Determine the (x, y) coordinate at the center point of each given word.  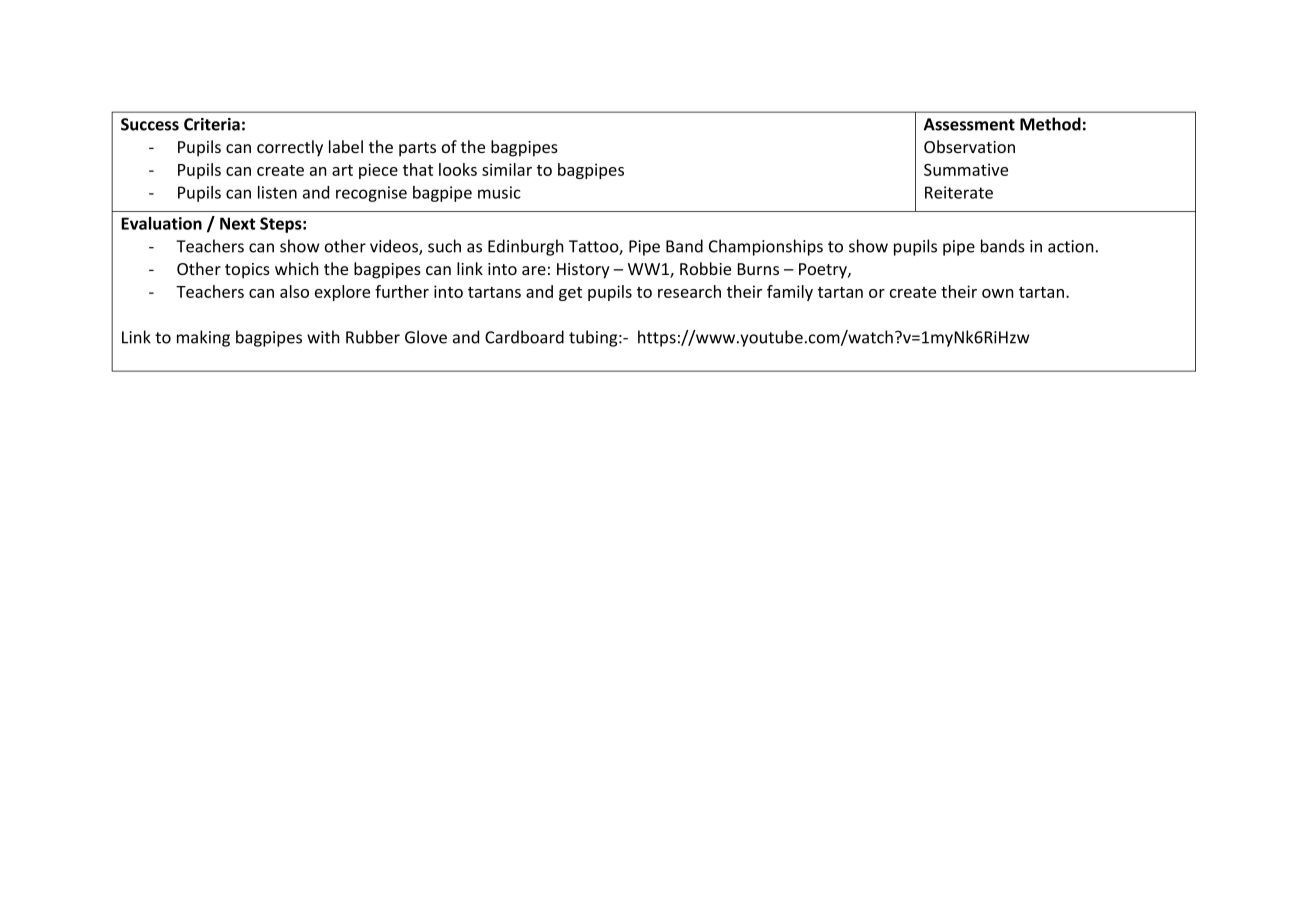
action (1071, 246)
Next (237, 223)
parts (417, 149)
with (323, 337)
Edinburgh (526, 247)
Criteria (212, 124)
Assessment (969, 124)
